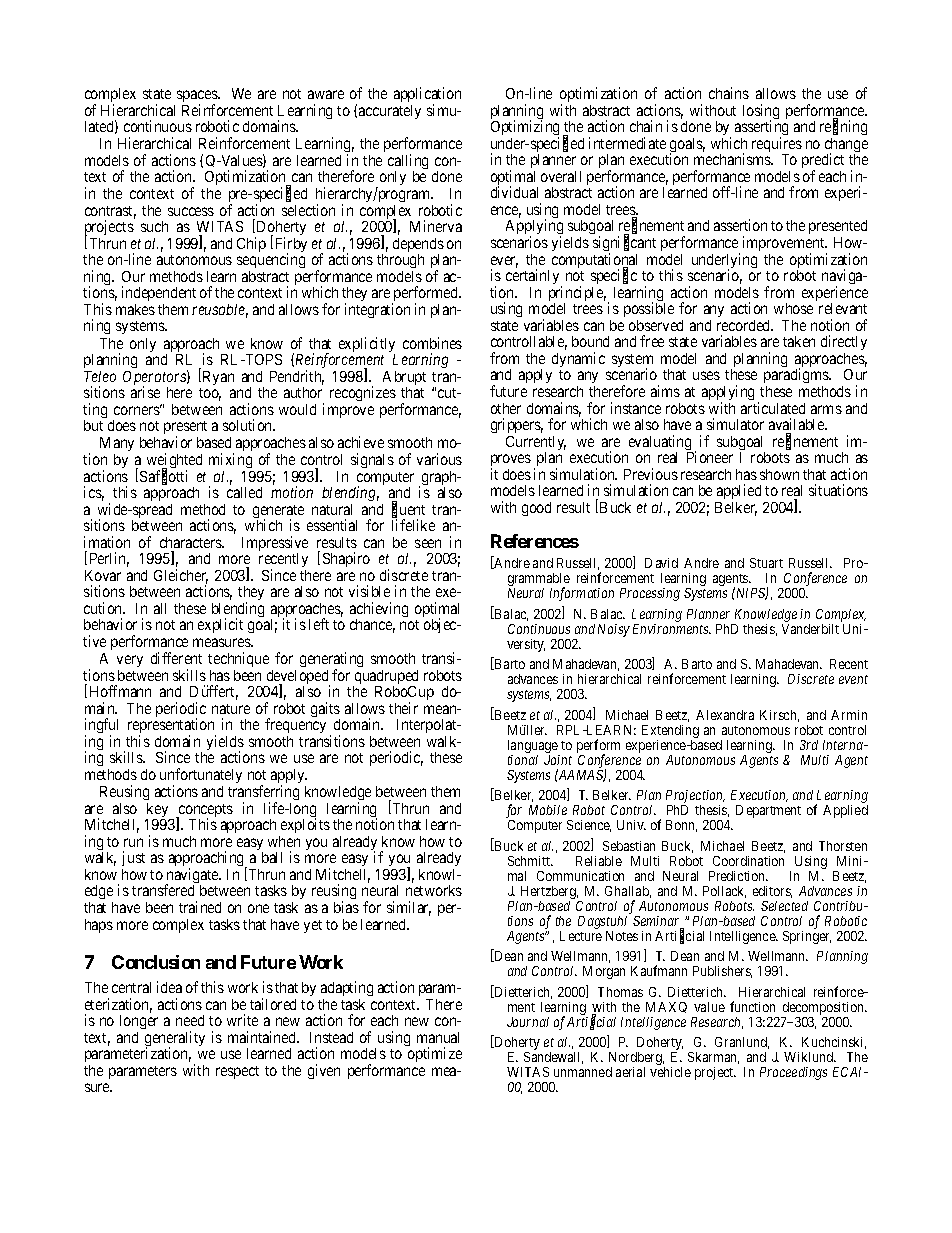  Describe the element at coordinates (175, 1040) in the screenshot. I see `generality` at that location.
